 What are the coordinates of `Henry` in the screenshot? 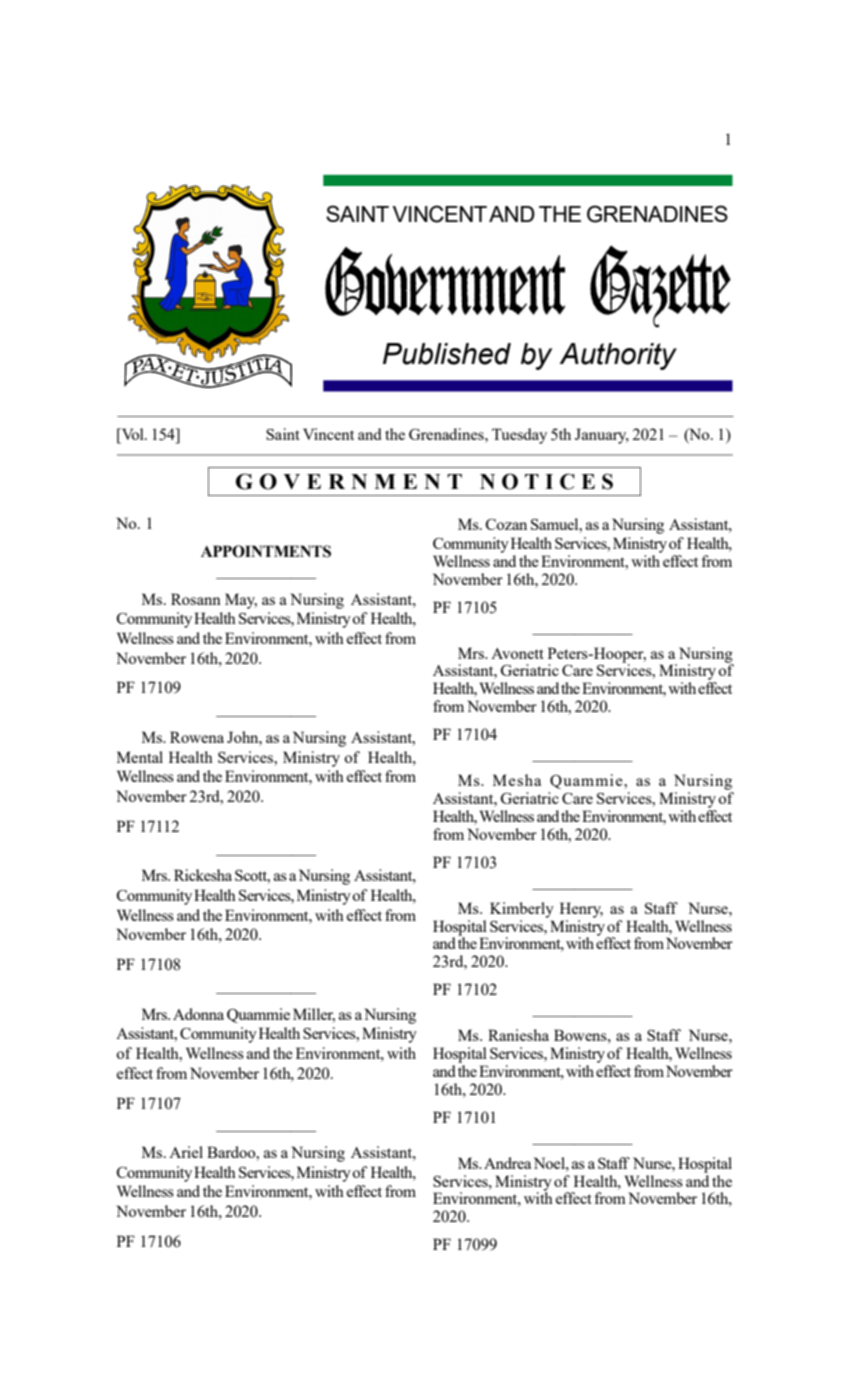 It's located at (581, 910).
